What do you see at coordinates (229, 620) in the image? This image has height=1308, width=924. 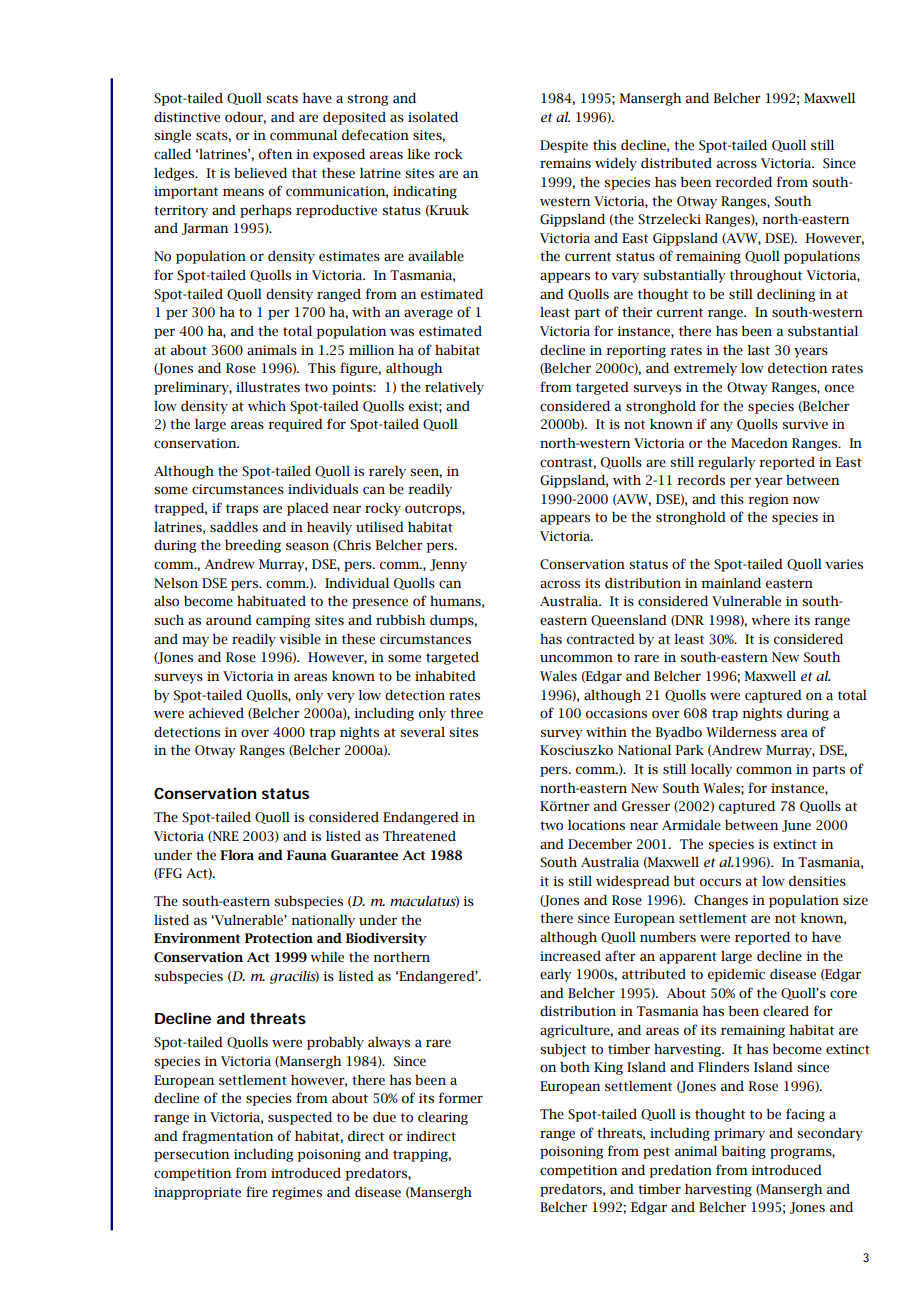 I see `around` at bounding box center [229, 620].
